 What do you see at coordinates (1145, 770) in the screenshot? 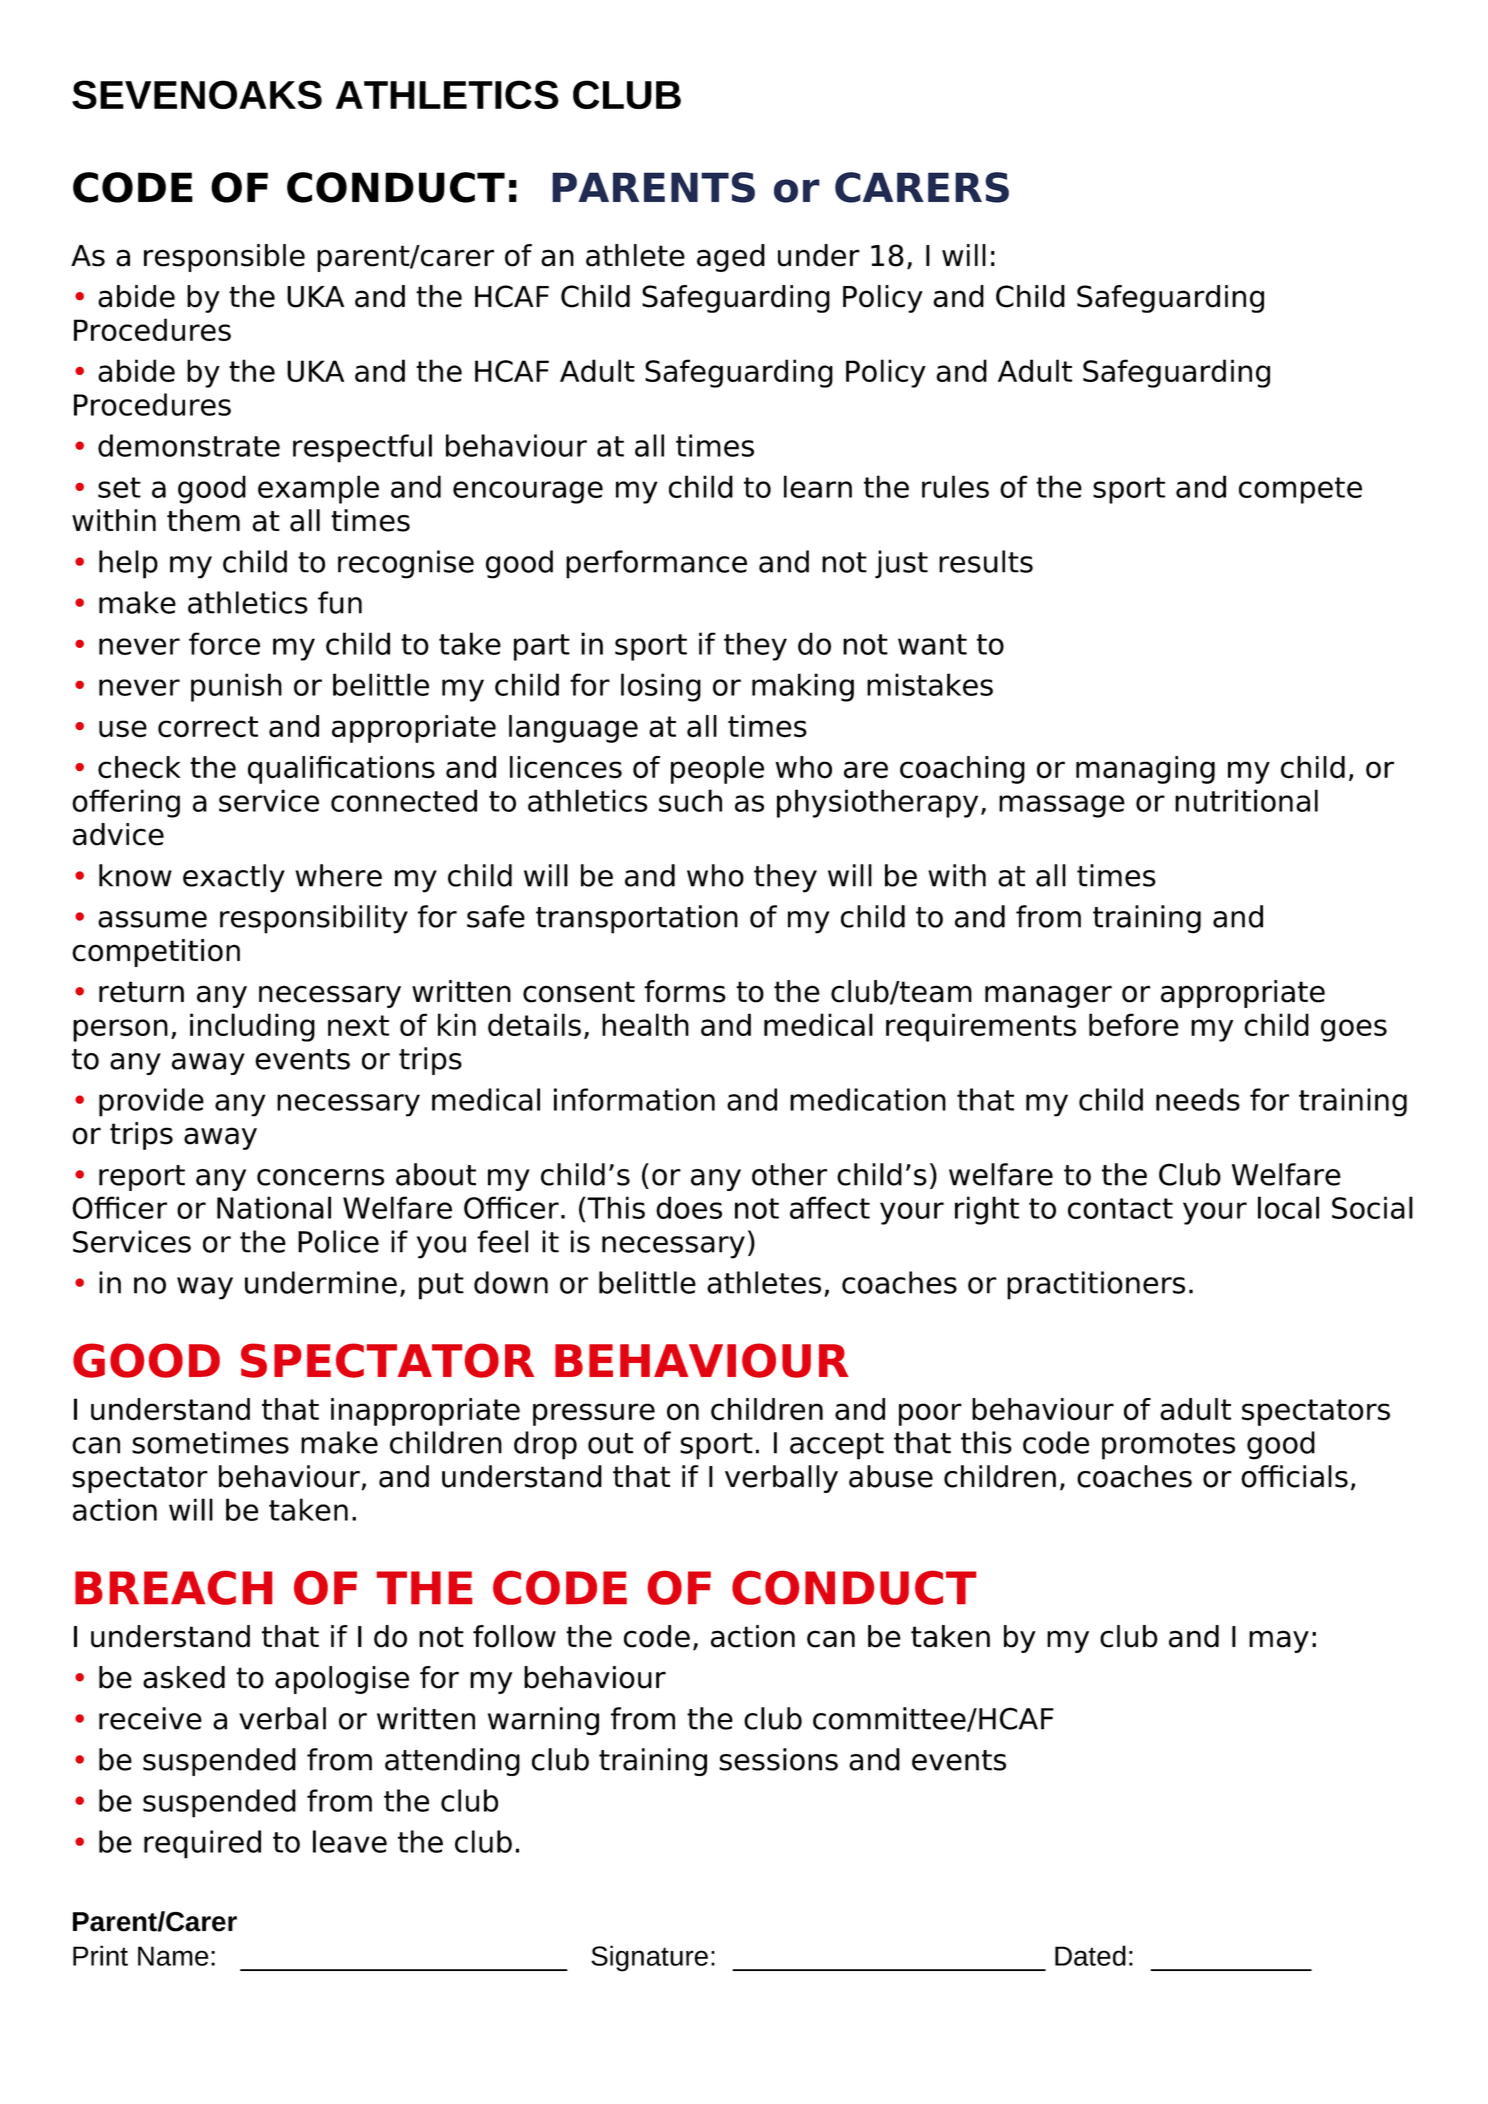
I see `managing` at bounding box center [1145, 770].
